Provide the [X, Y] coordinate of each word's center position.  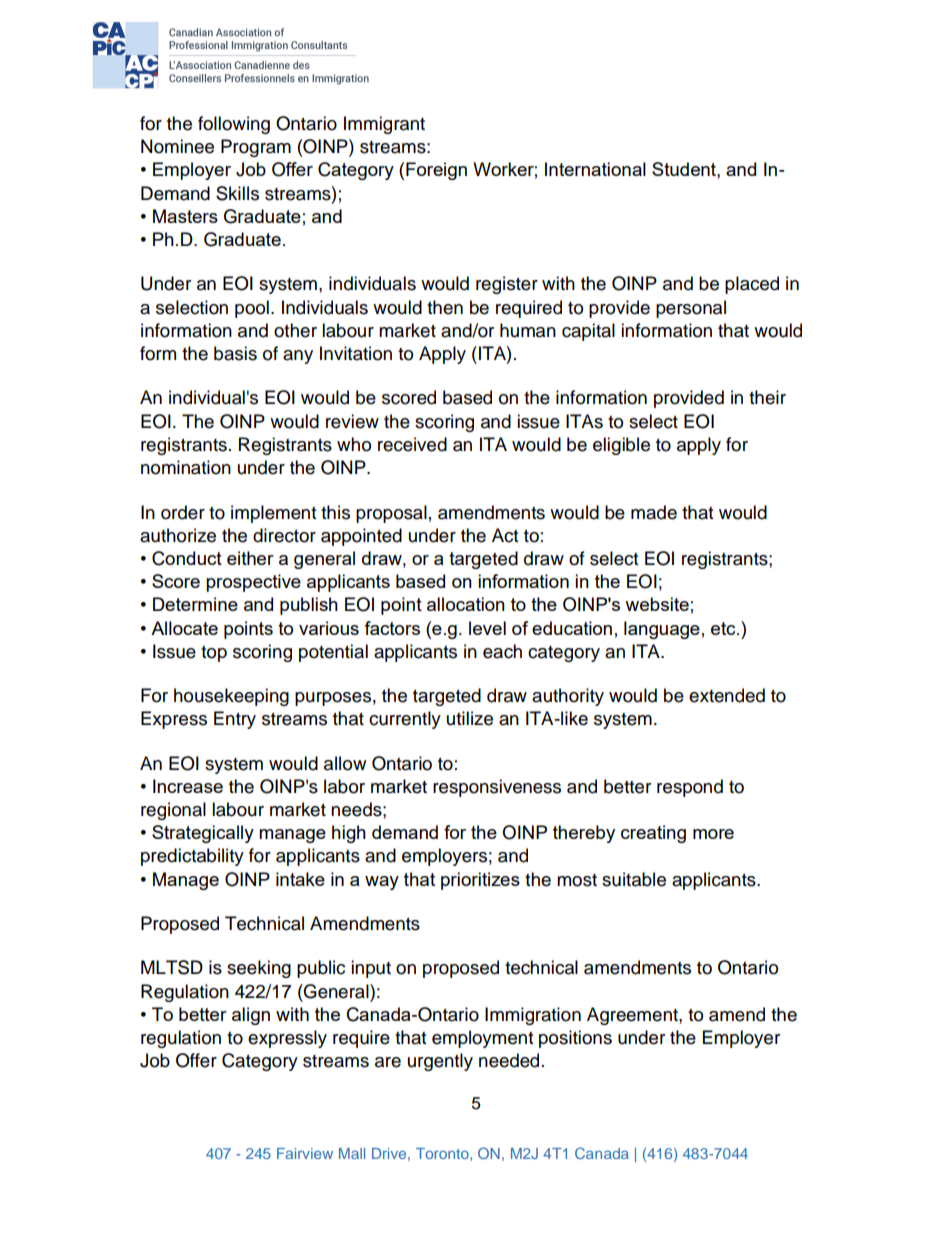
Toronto [443, 1153]
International [595, 169]
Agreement [633, 1016]
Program [256, 148]
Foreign [436, 171]
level [487, 628]
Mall [352, 1153]
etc [724, 628]
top [214, 654]
